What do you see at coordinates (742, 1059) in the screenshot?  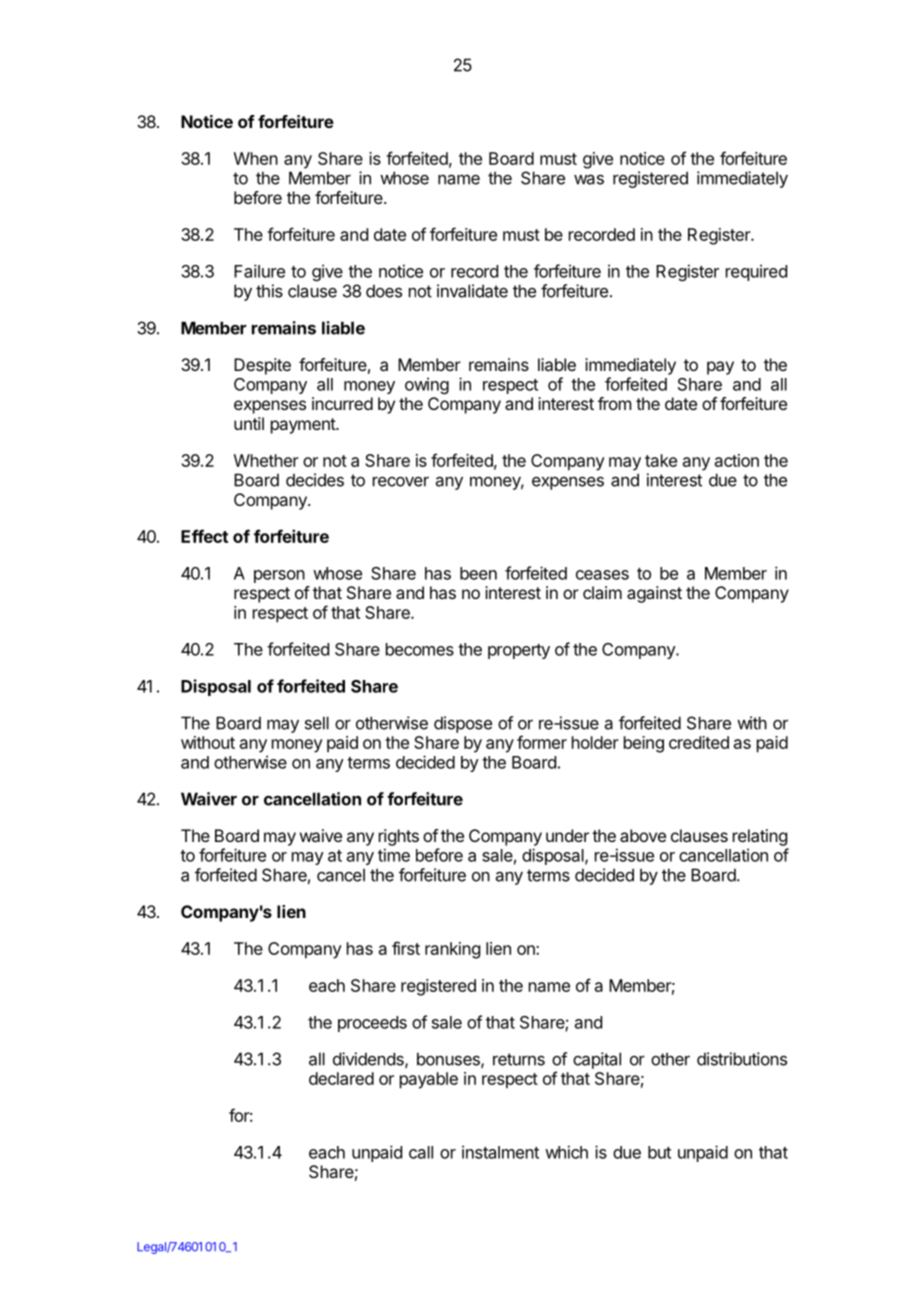 I see `distributions` at bounding box center [742, 1059].
